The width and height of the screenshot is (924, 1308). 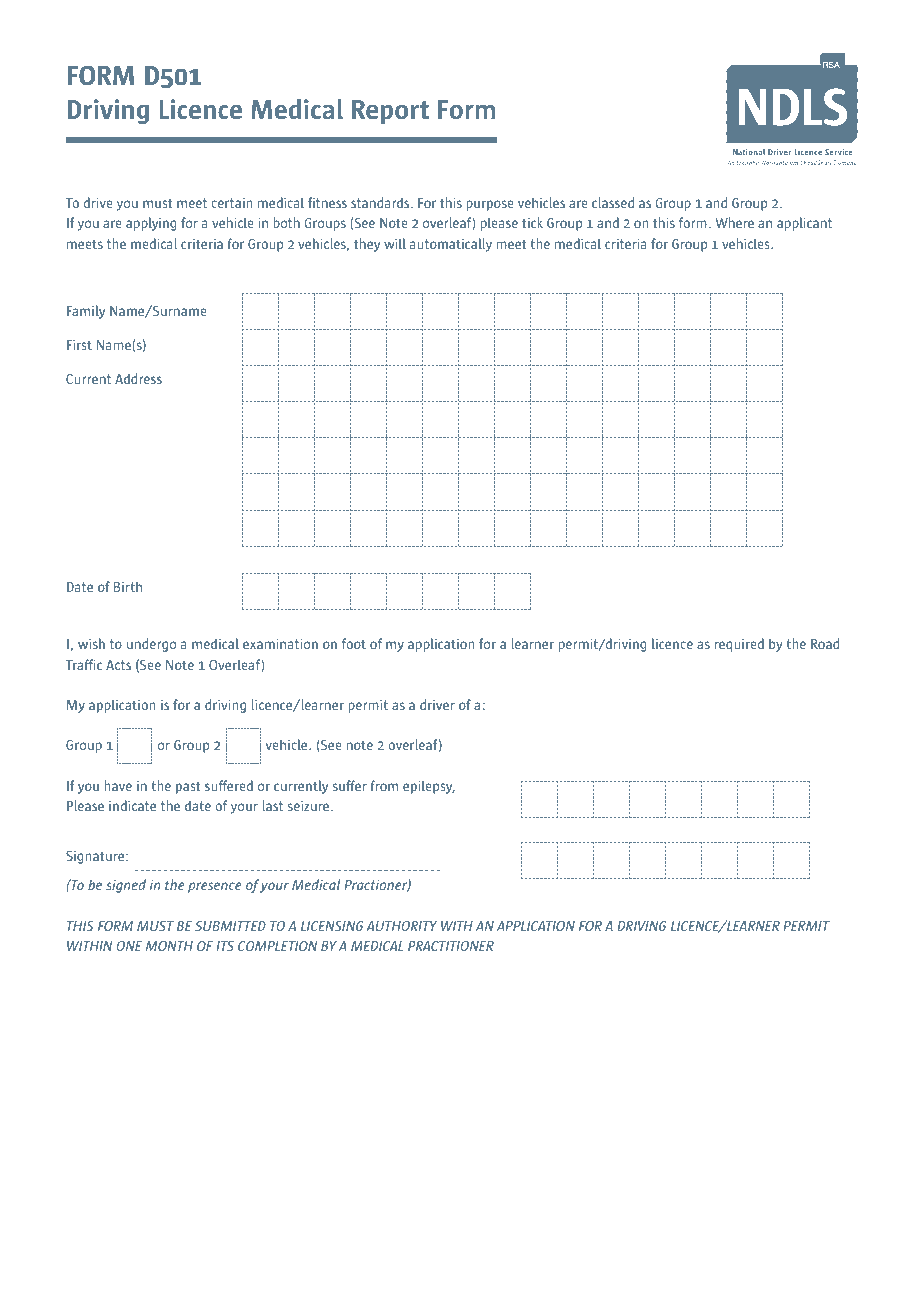 I want to click on Address, so click(x=138, y=378).
